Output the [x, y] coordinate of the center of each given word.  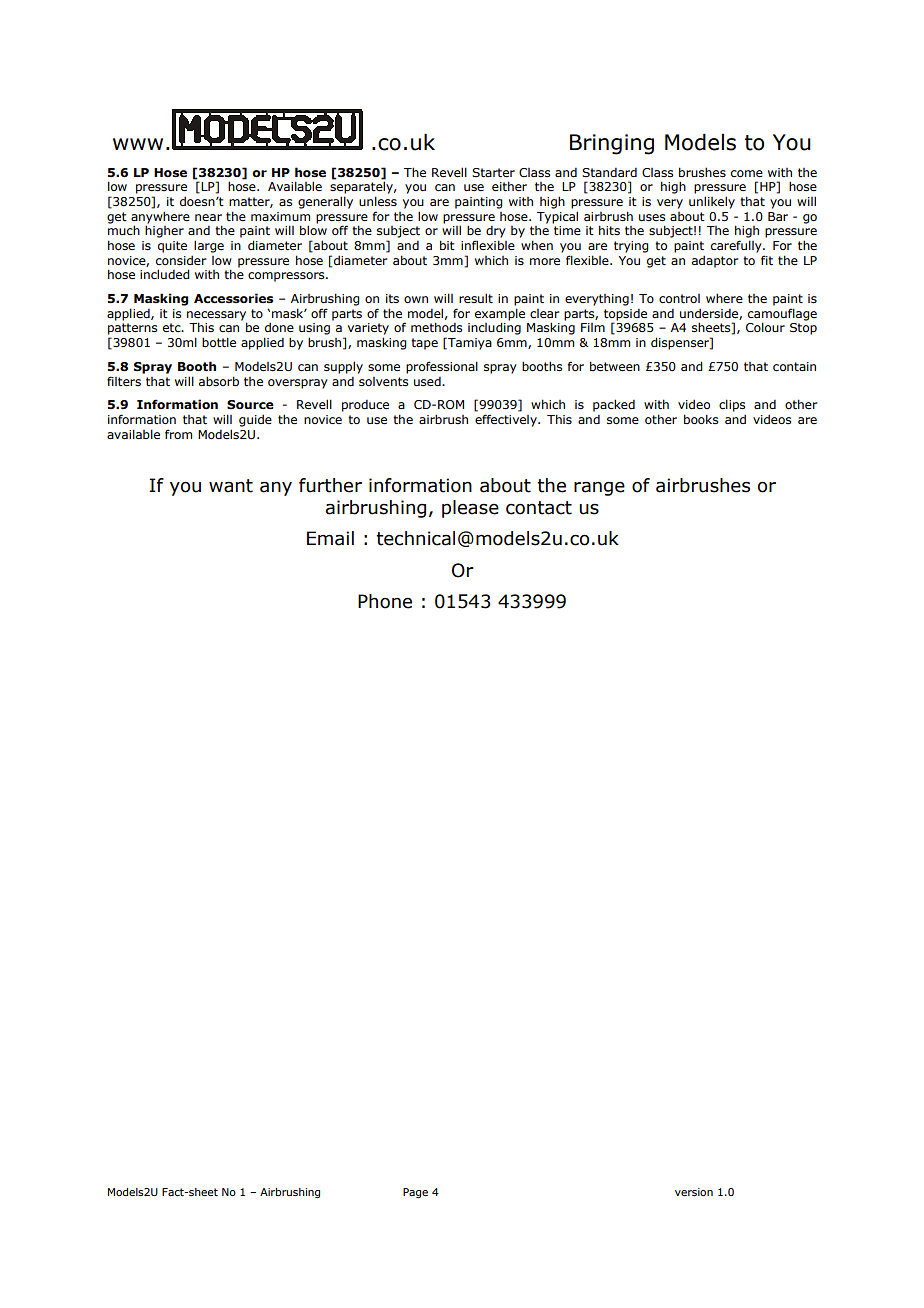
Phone [385, 601]
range [599, 488]
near [208, 217]
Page [415, 1193]
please [470, 509]
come [747, 173]
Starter [493, 172]
